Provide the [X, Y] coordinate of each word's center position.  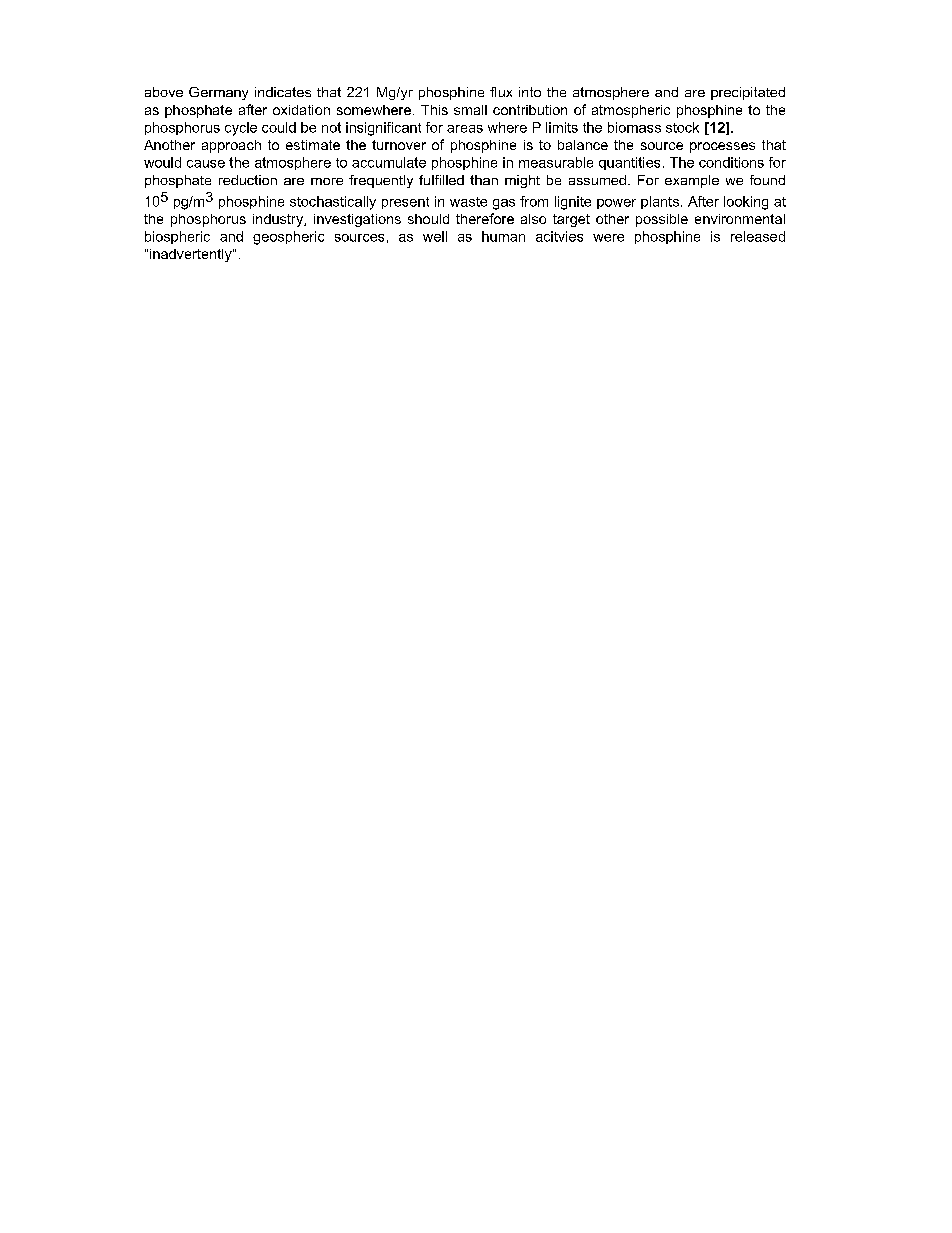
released [758, 236]
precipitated [748, 93]
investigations [357, 220]
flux [501, 92]
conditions [731, 162]
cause [206, 164]
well [435, 236]
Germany [218, 93]
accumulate [389, 162]
